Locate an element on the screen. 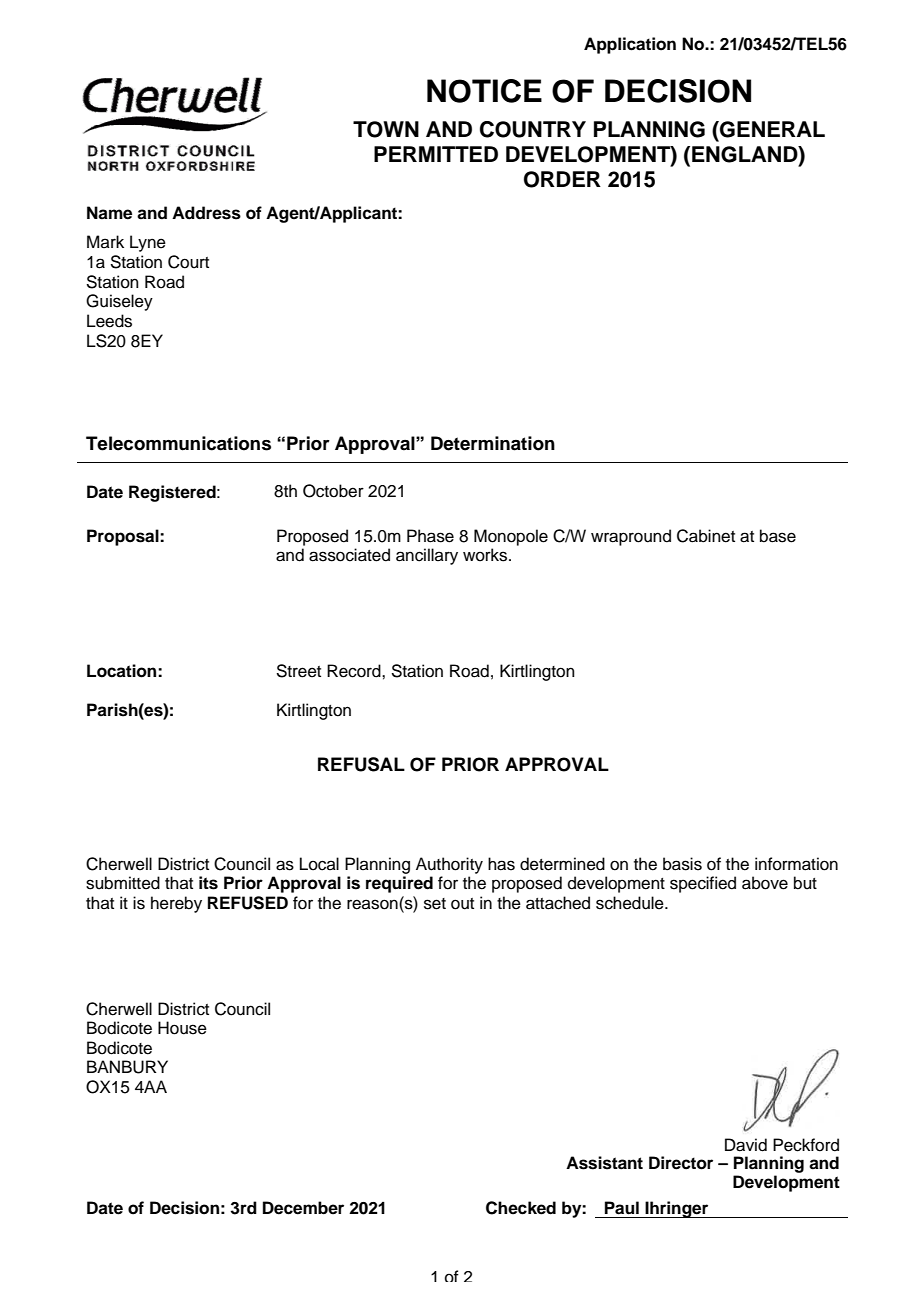 This screenshot has height=1308, width=924. ancillary is located at coordinates (427, 556).
